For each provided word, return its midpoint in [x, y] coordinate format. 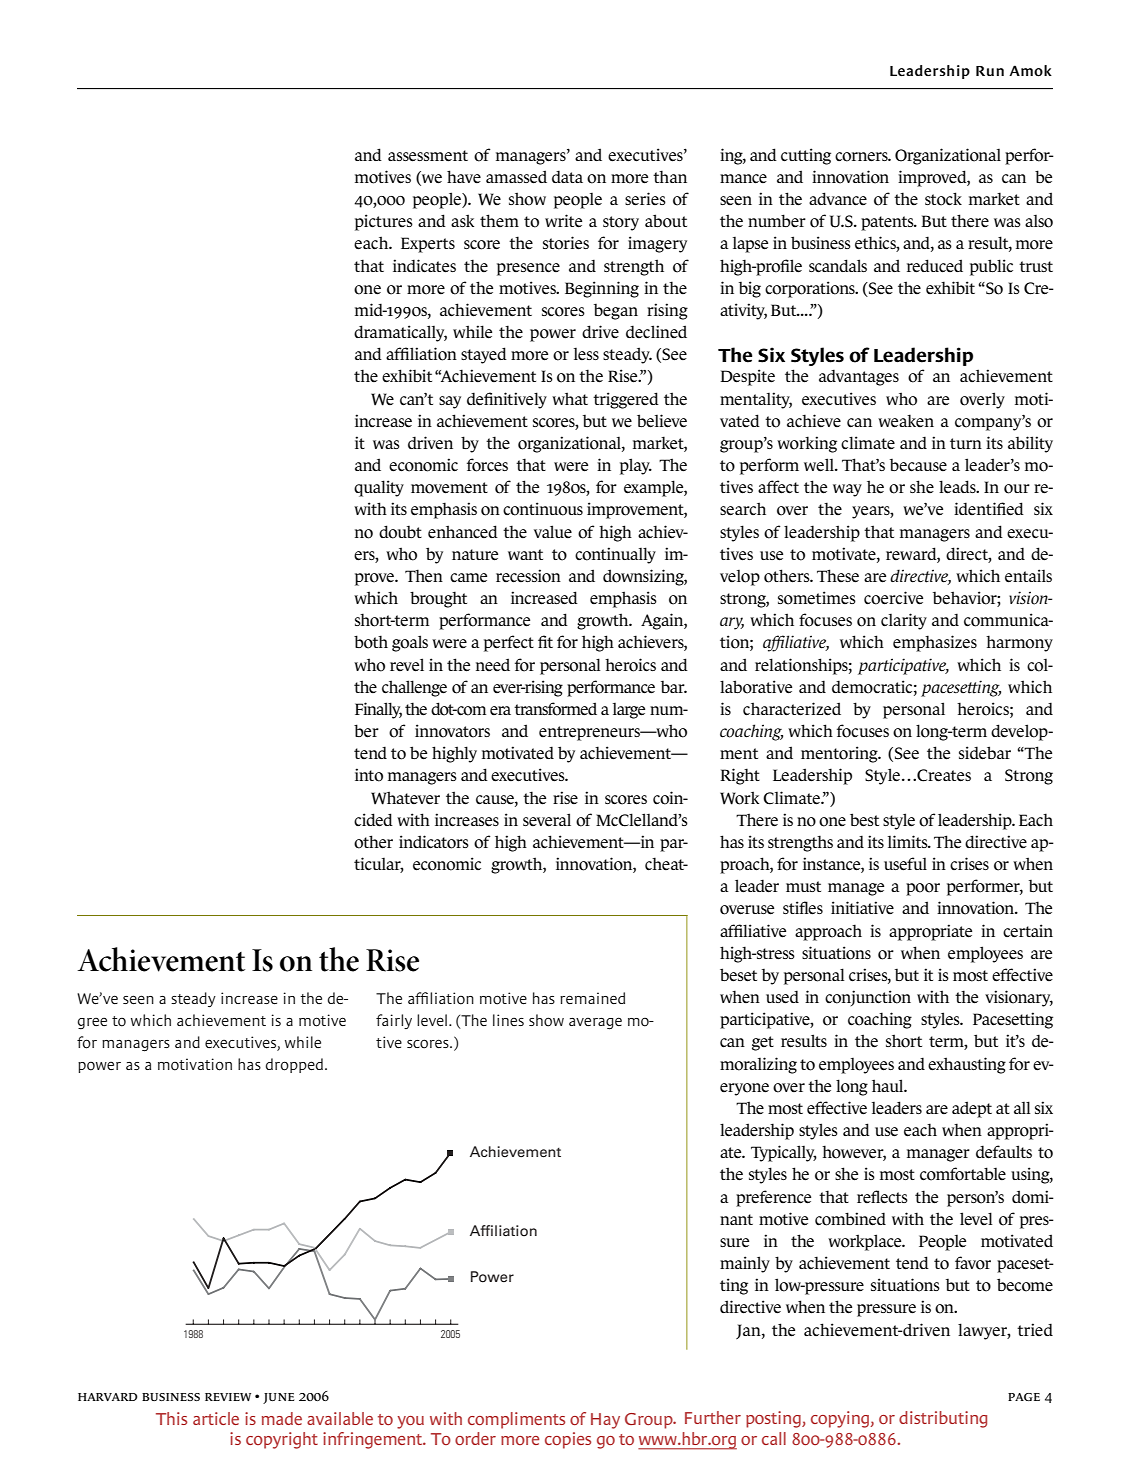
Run [990, 71]
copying [841, 1419]
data [567, 176]
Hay [605, 1421]
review [228, 1397]
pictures [384, 222]
